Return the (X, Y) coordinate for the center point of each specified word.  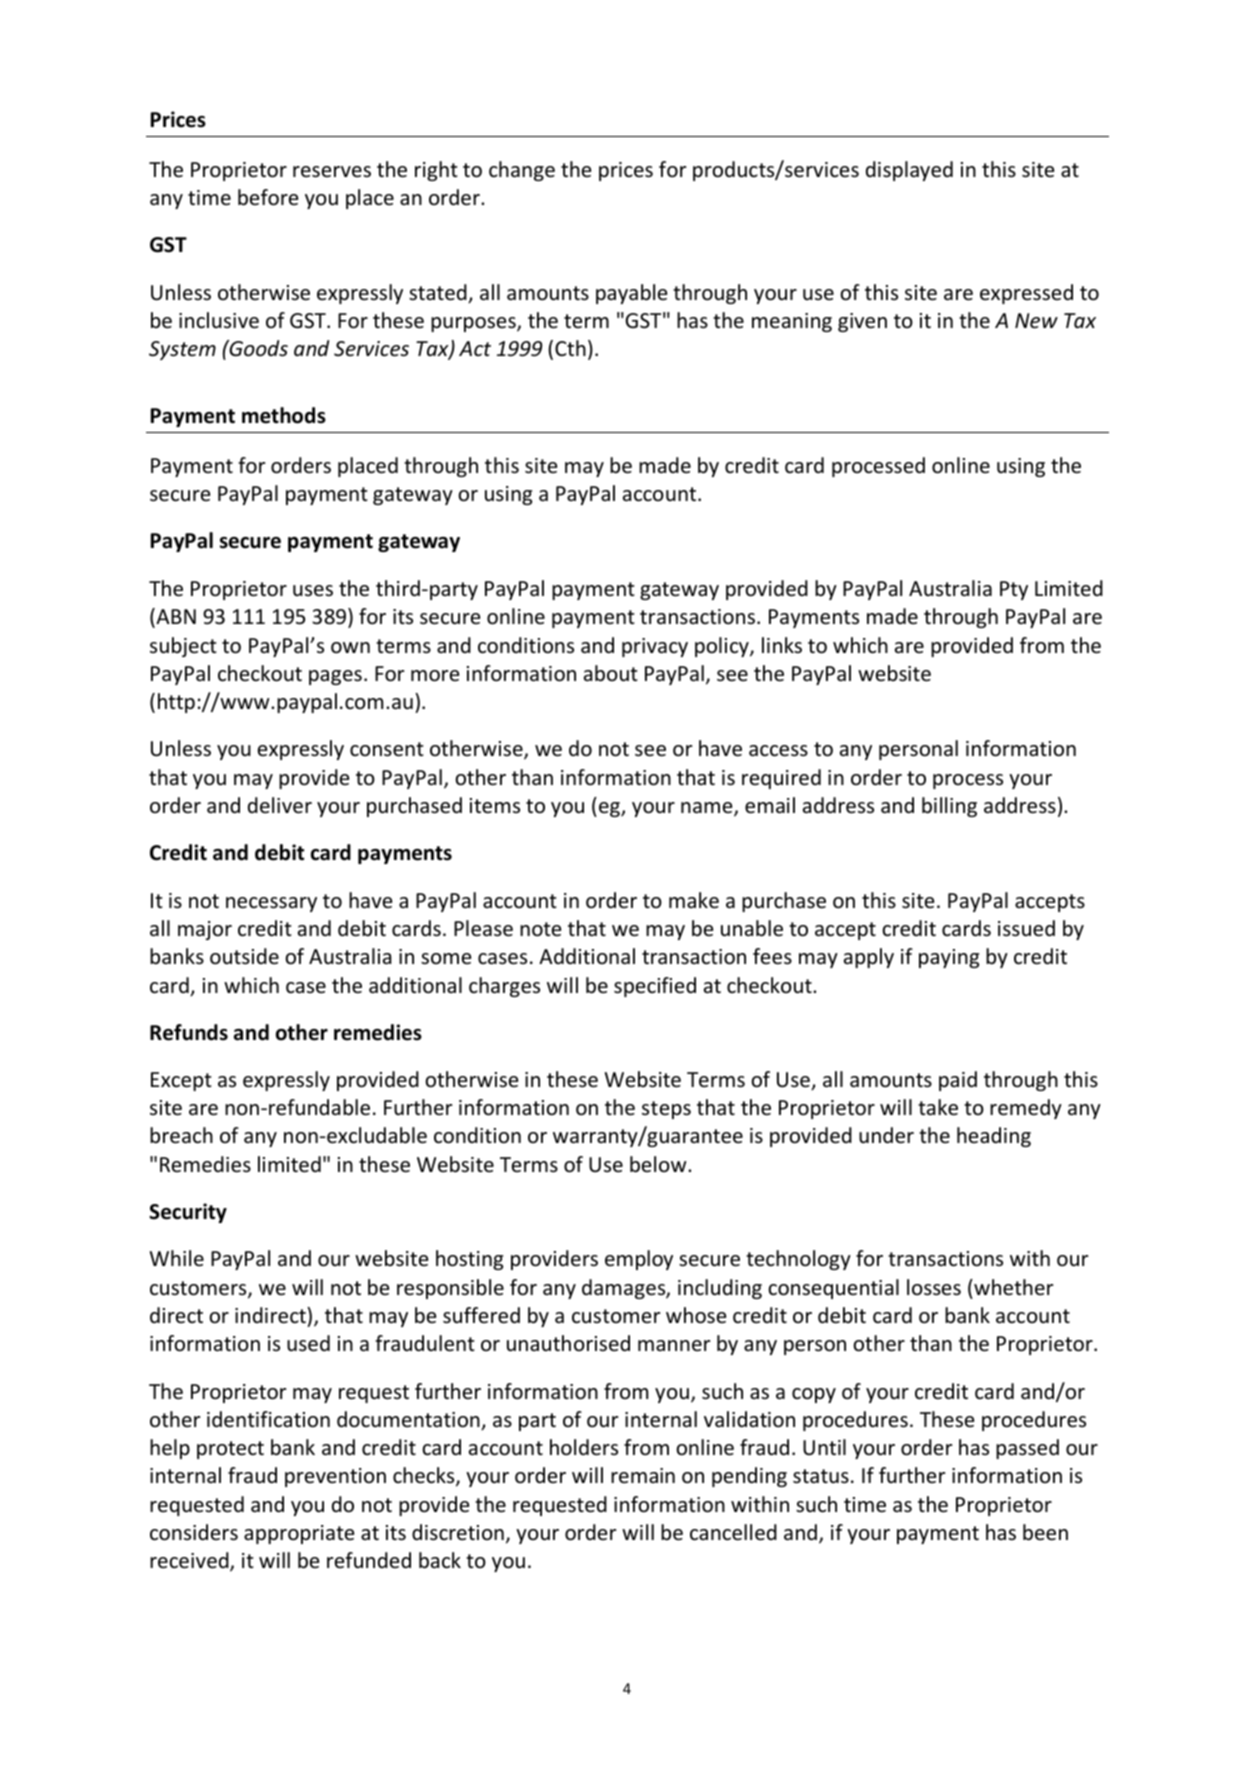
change (522, 171)
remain (643, 1475)
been (1045, 1532)
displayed (909, 171)
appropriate (299, 1534)
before (268, 197)
